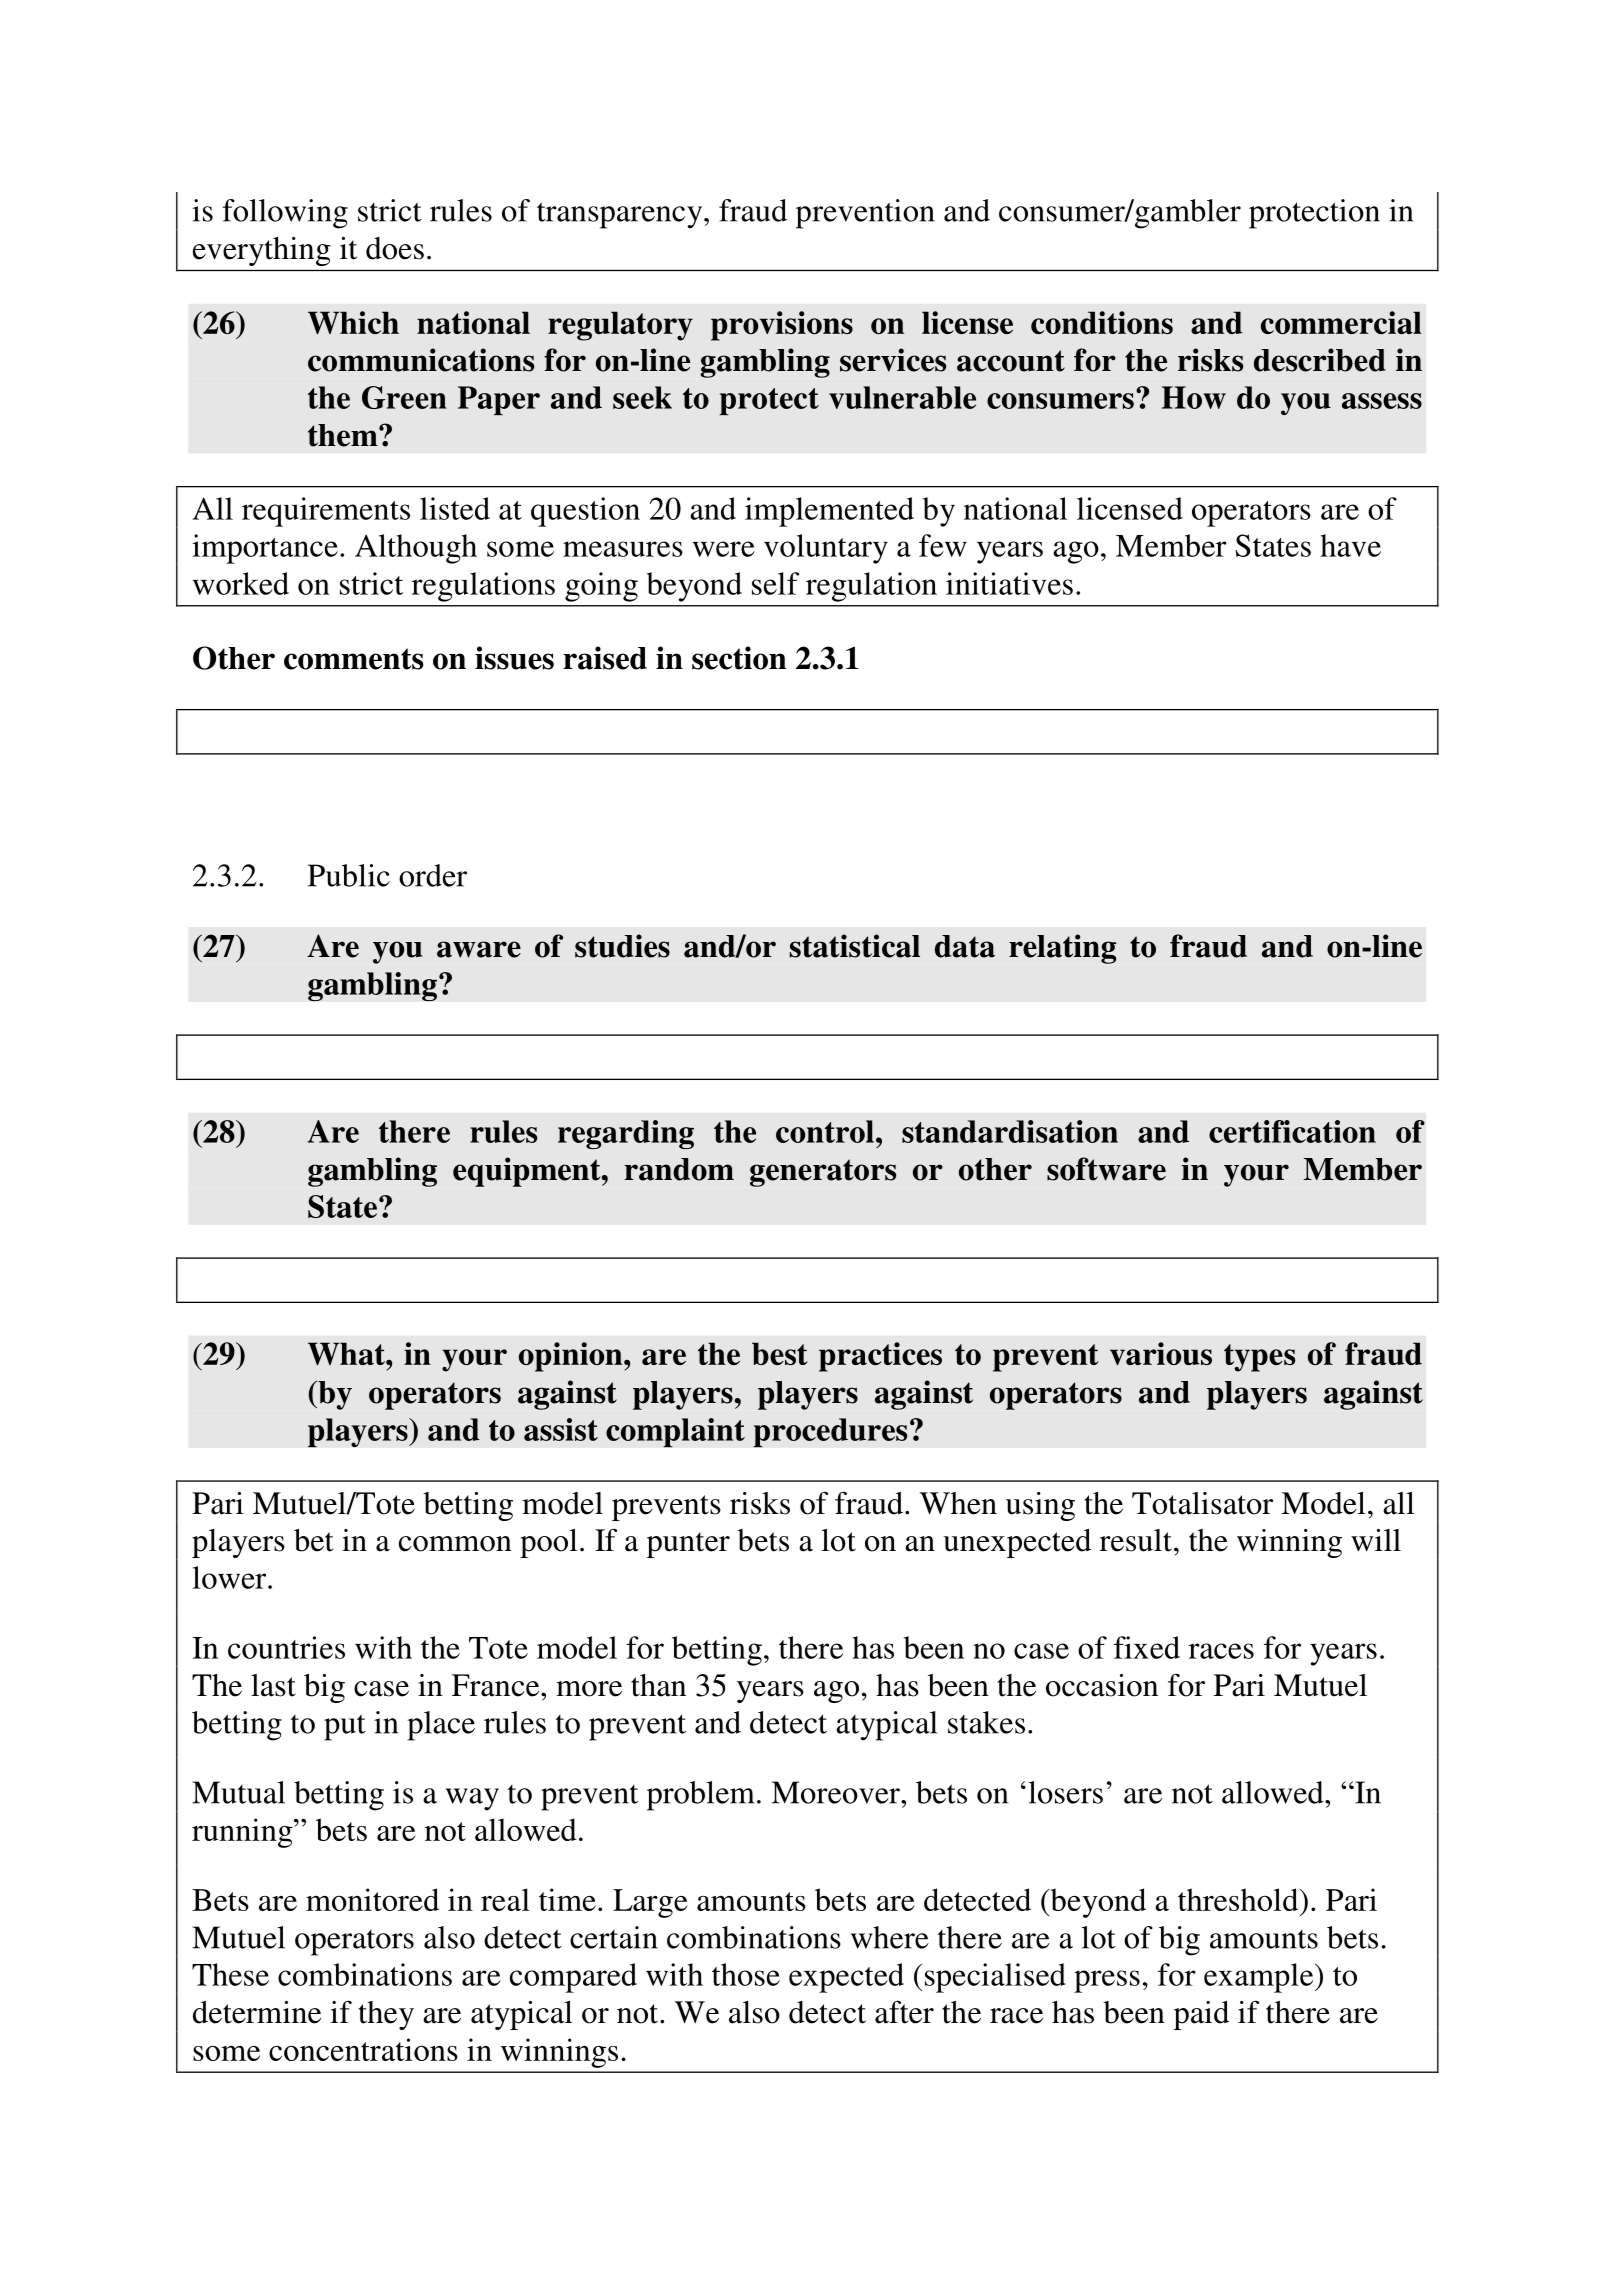 The width and height of the screenshot is (1614, 2284). What do you see at coordinates (386, 2015) in the screenshot?
I see `they` at bounding box center [386, 2015].
